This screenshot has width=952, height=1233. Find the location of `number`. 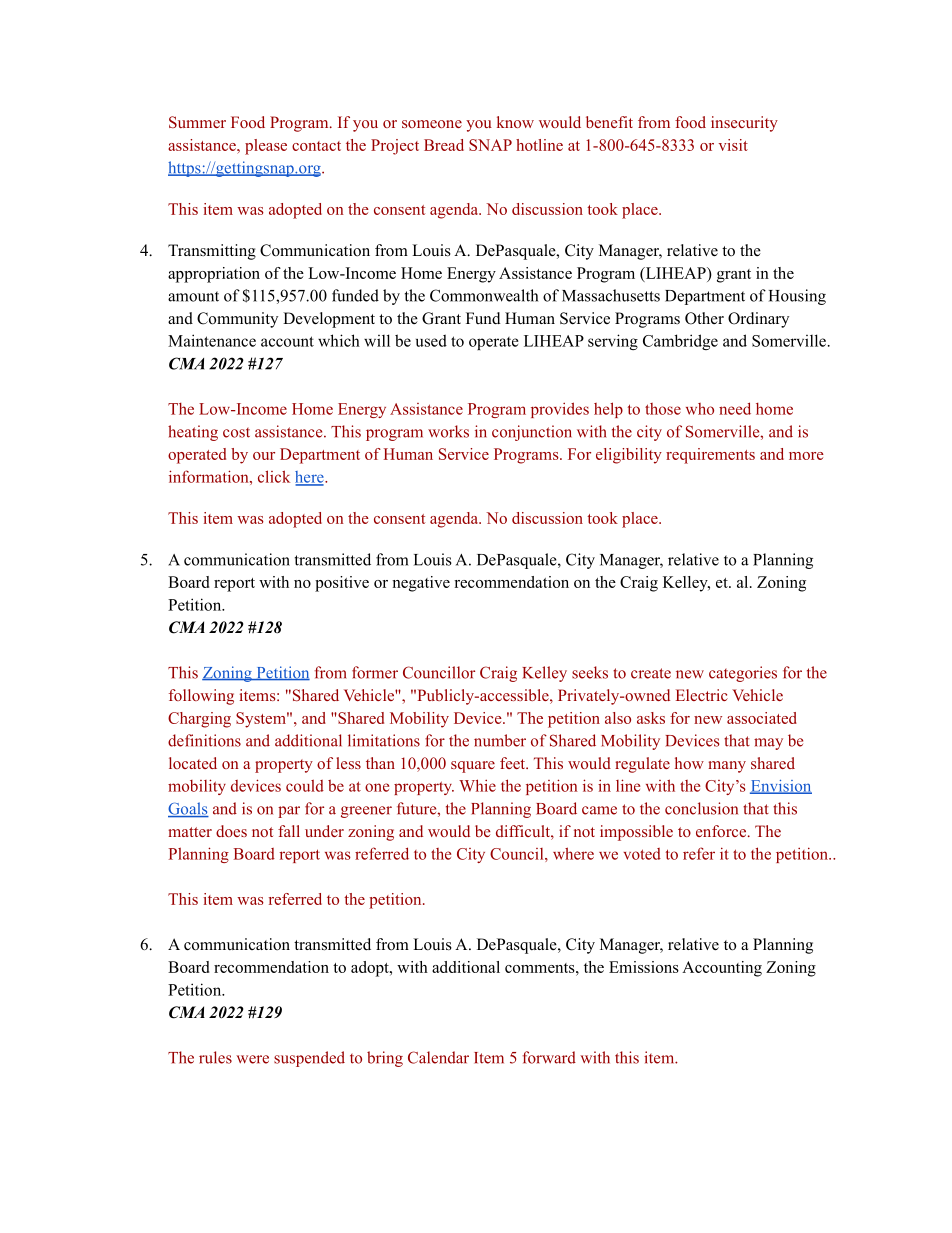

number is located at coordinates (500, 740).
